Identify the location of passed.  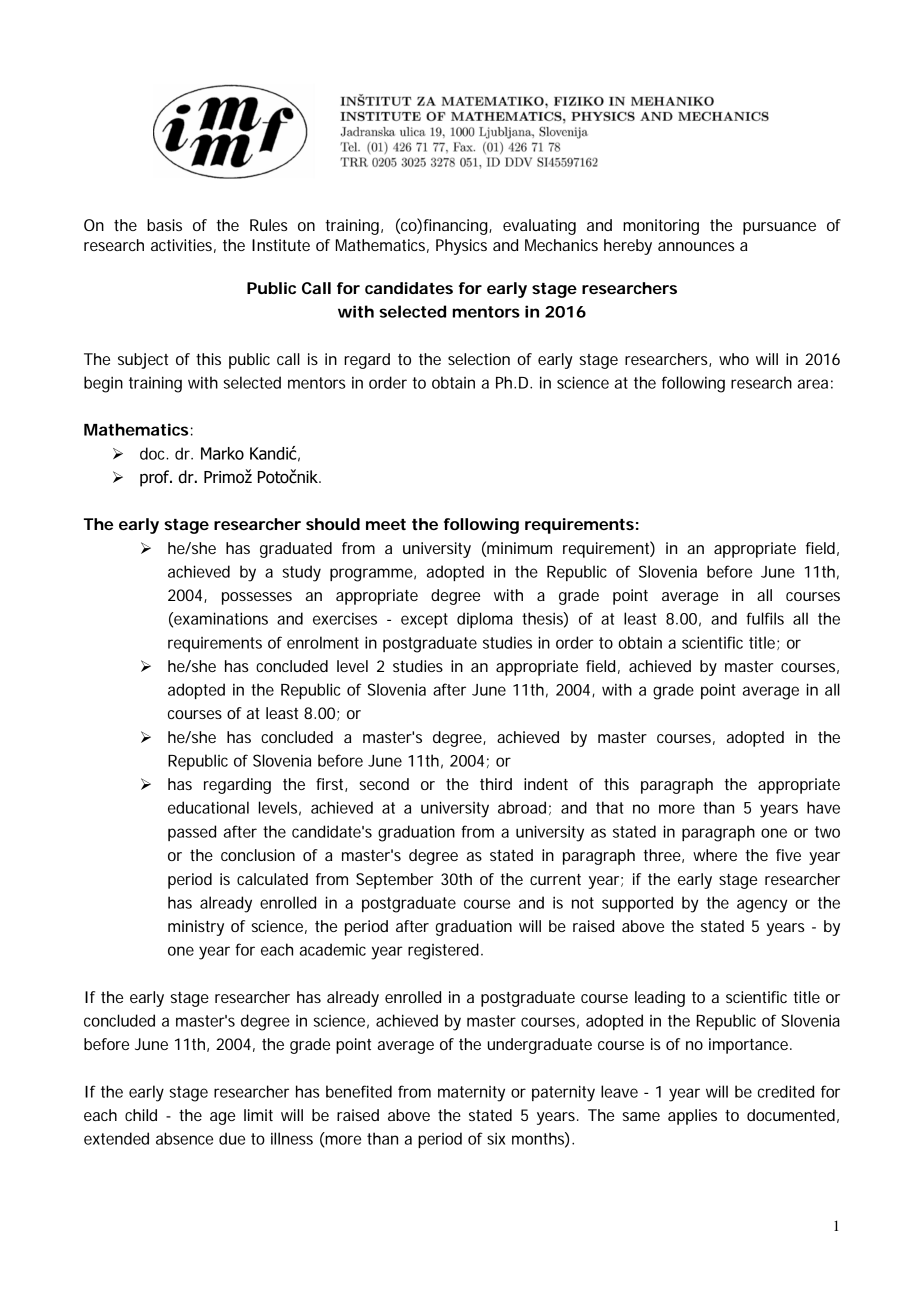
(192, 833).
